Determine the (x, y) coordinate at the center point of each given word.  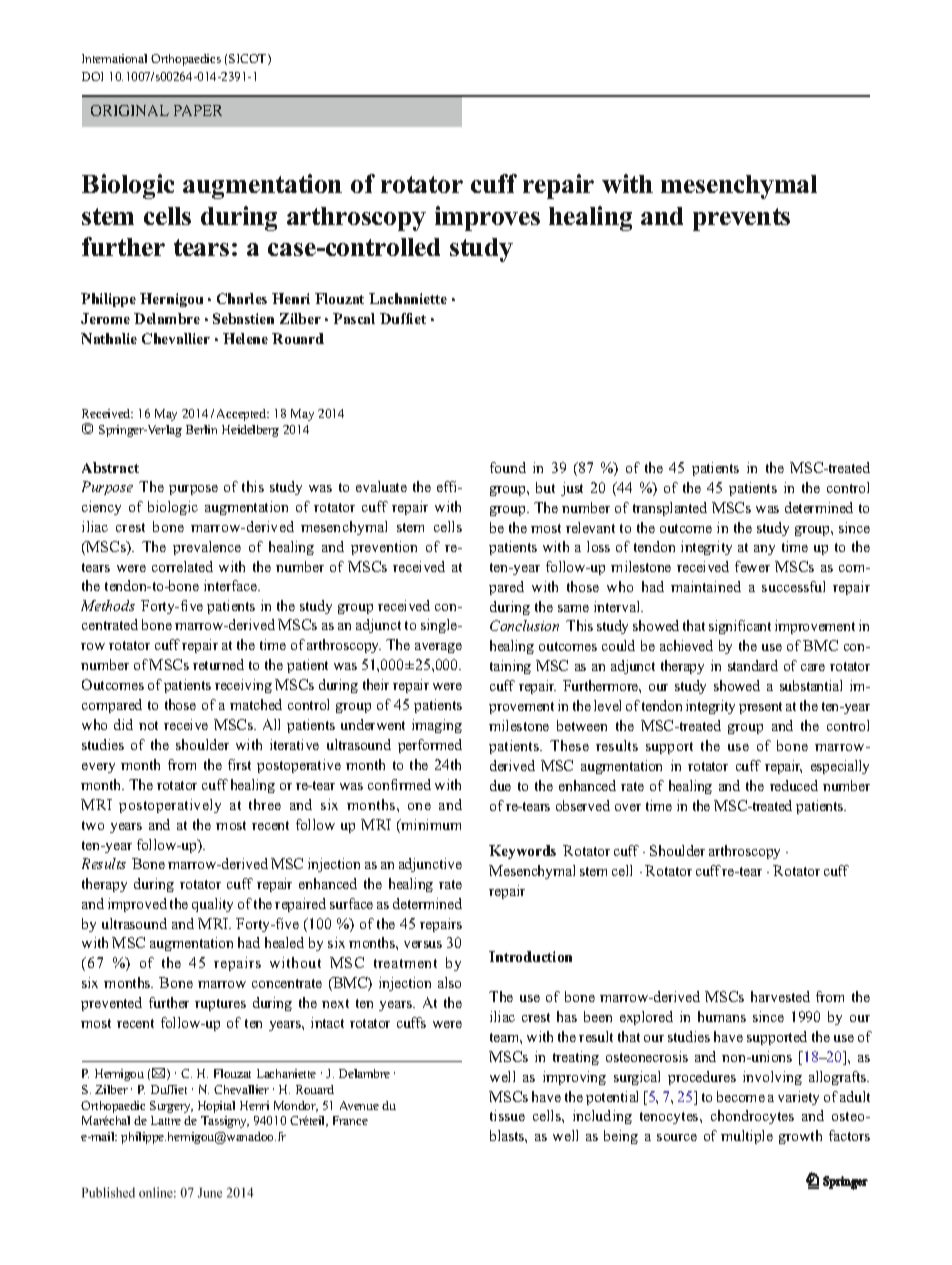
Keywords (522, 852)
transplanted (670, 509)
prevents (741, 219)
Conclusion (524, 625)
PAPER (198, 110)
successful (793, 586)
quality (212, 905)
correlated (182, 566)
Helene (245, 338)
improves (487, 218)
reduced (794, 785)
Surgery (171, 1107)
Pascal (354, 318)
